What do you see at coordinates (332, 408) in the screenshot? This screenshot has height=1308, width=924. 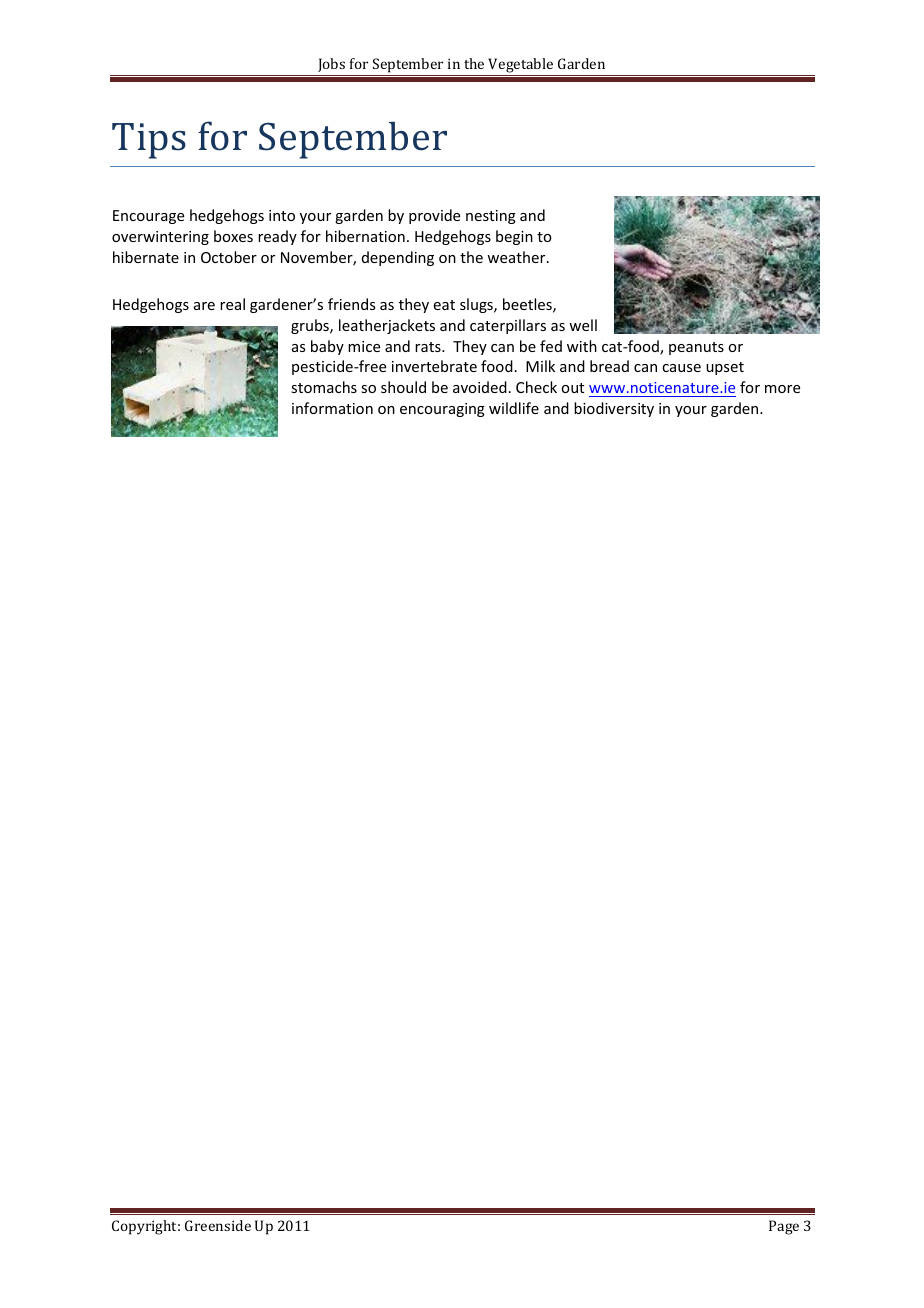 I see `information` at bounding box center [332, 408].
